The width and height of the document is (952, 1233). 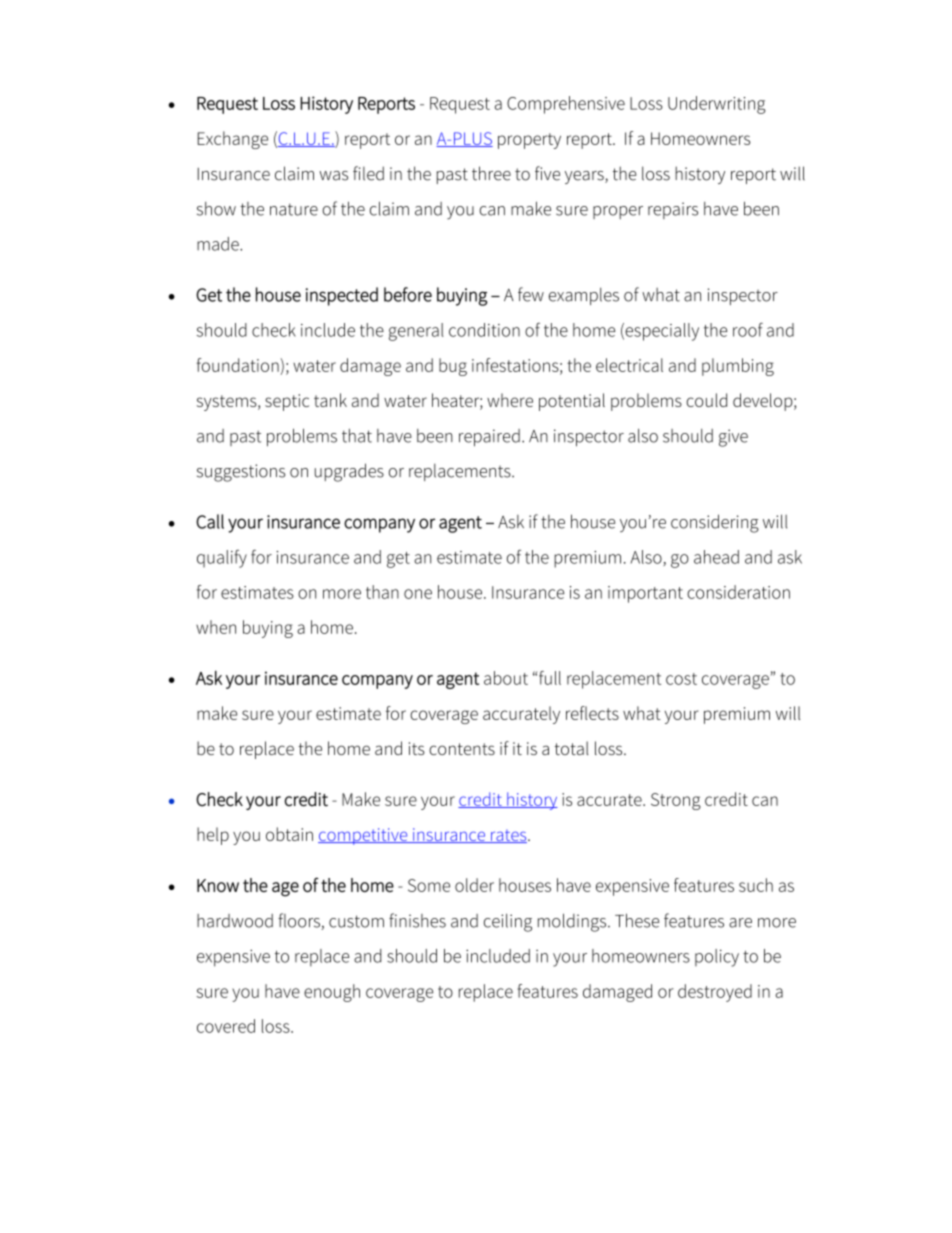 I want to click on Exchange, so click(x=233, y=140).
